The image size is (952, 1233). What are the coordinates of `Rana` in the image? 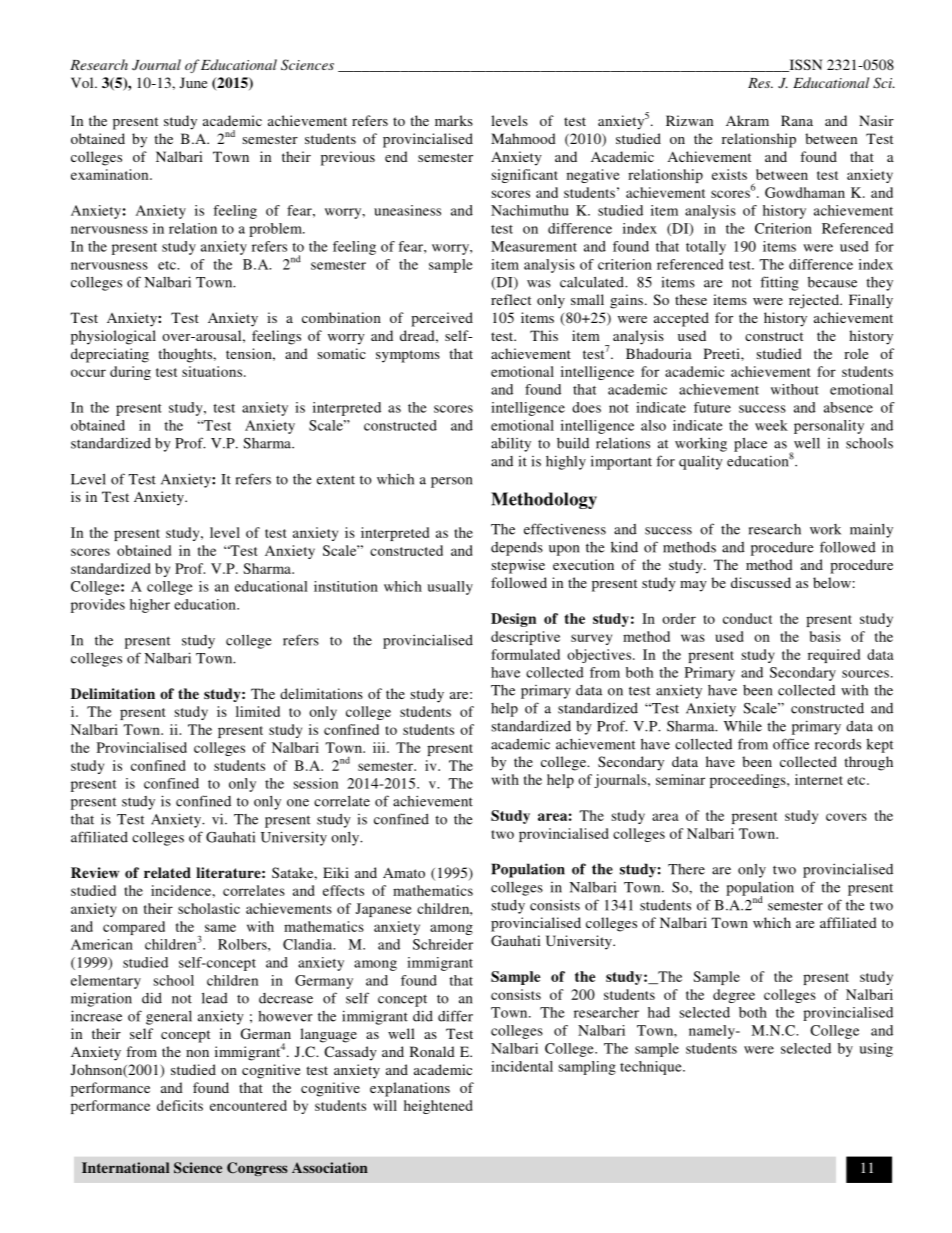 It's located at (797, 120).
